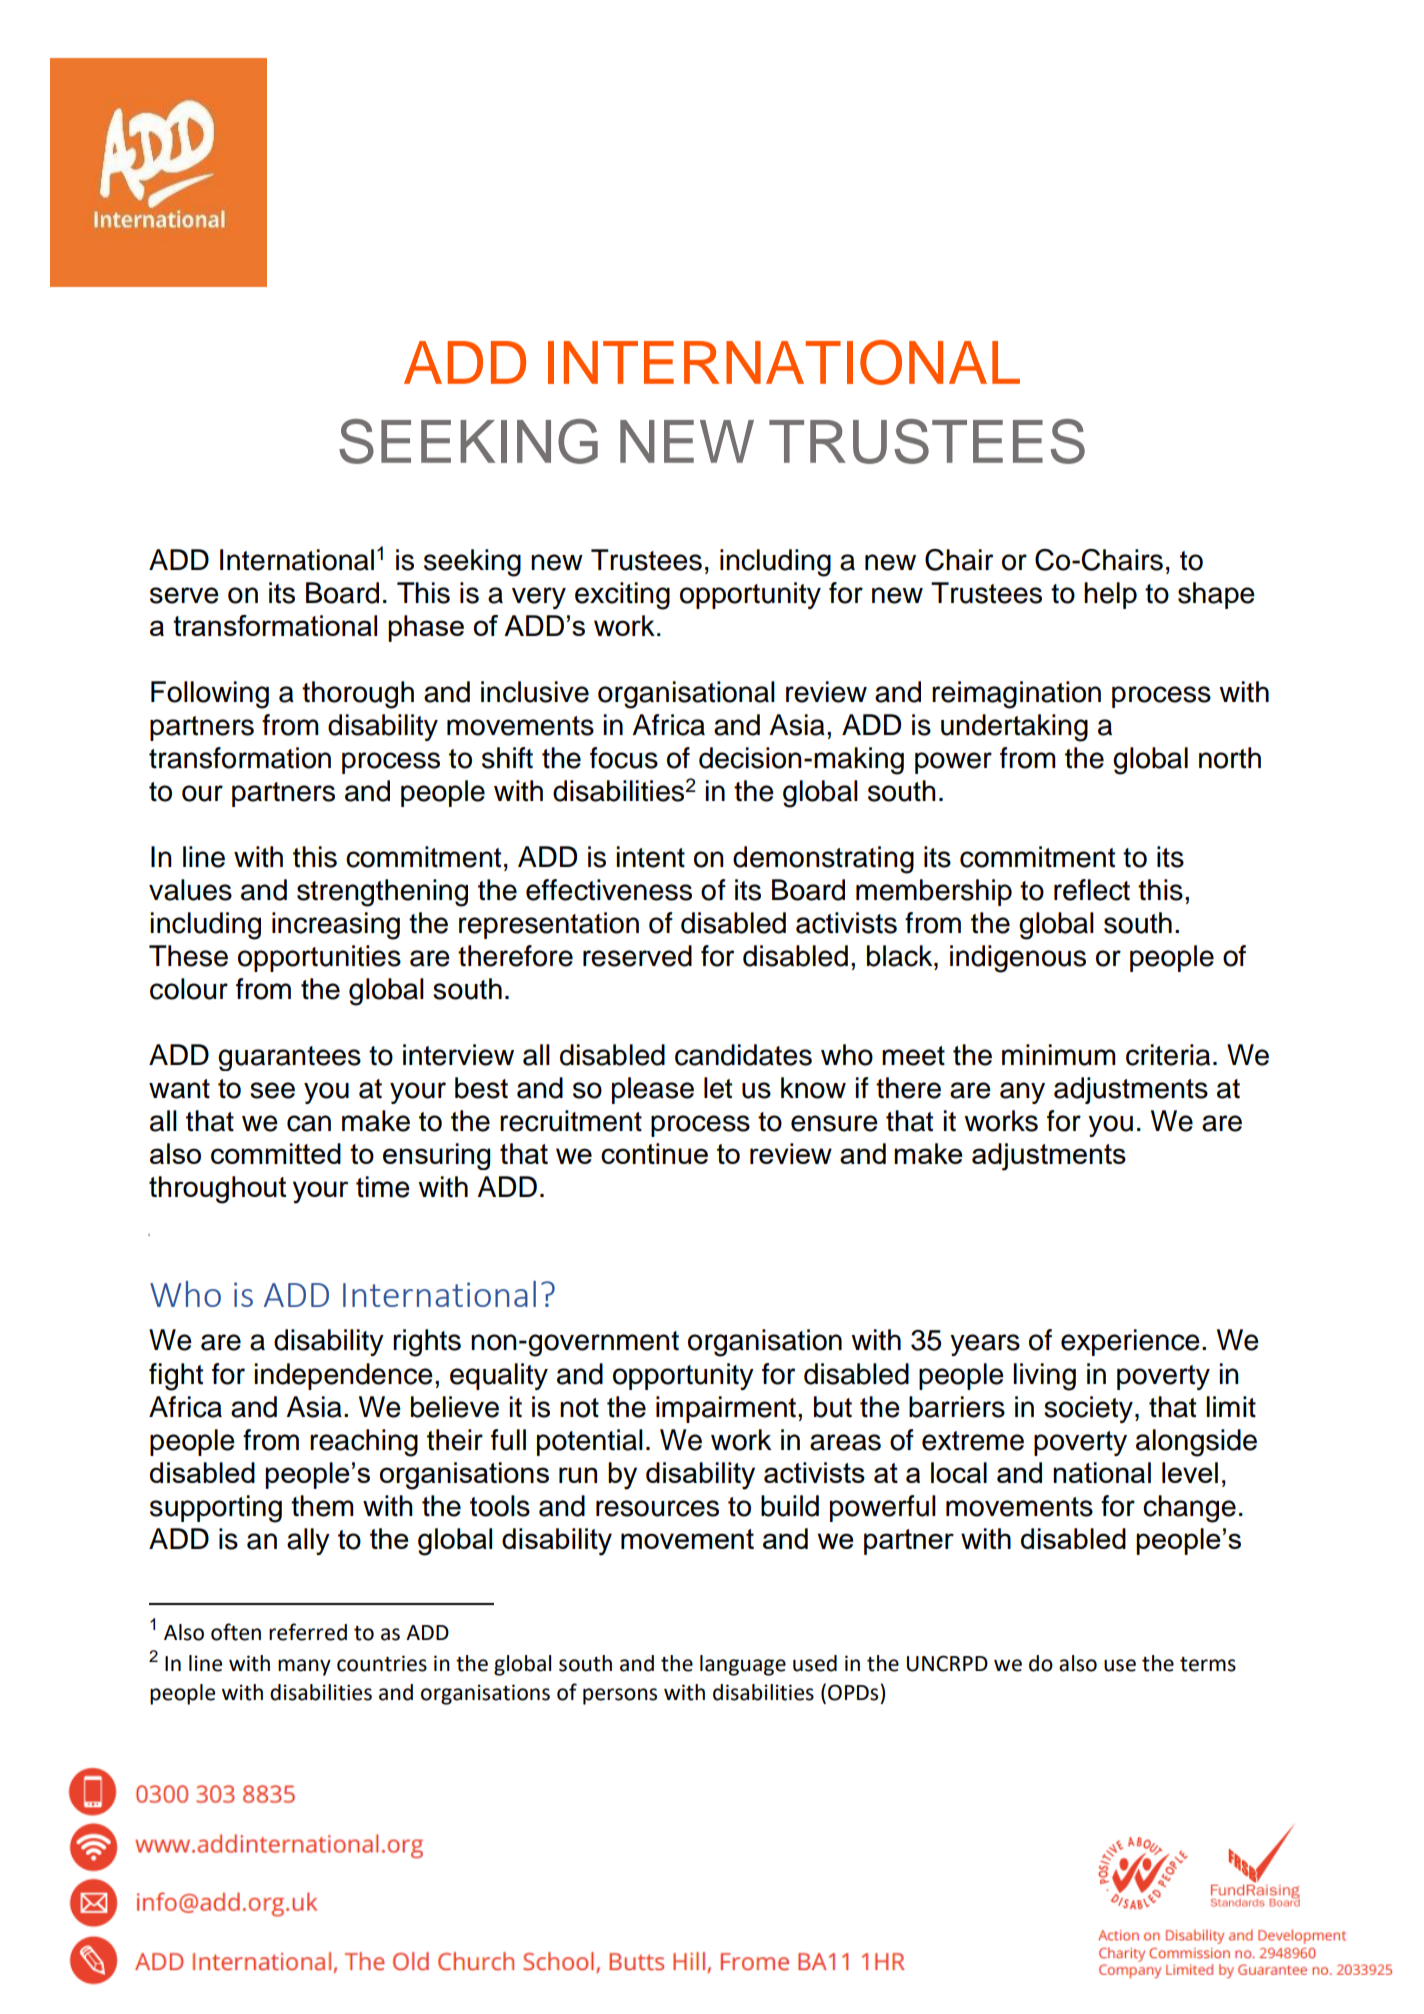 The height and width of the screenshot is (2014, 1424). Describe the element at coordinates (622, 596) in the screenshot. I see `exciting` at that location.
